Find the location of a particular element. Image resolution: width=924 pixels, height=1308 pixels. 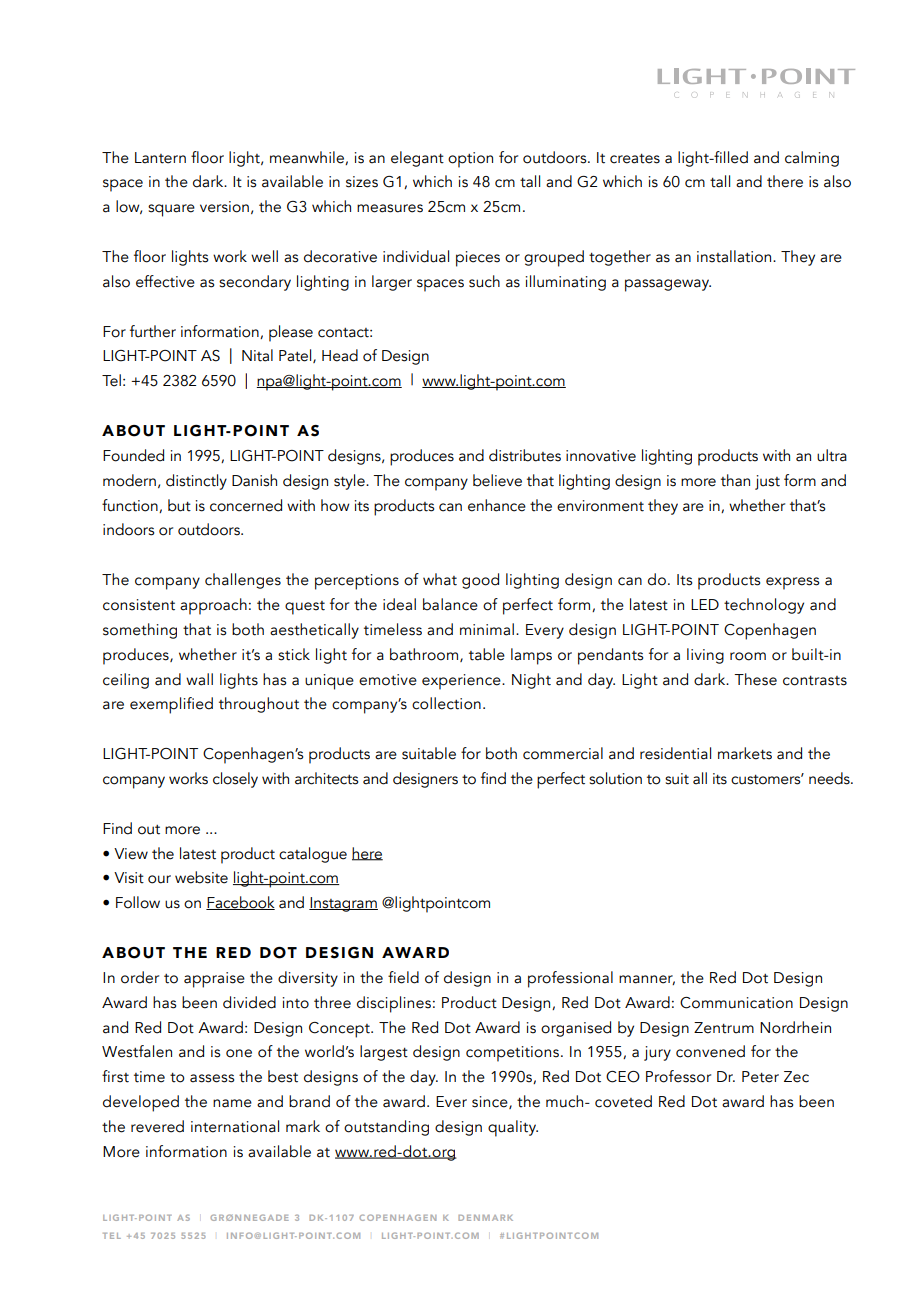

since is located at coordinates (491, 1102).
